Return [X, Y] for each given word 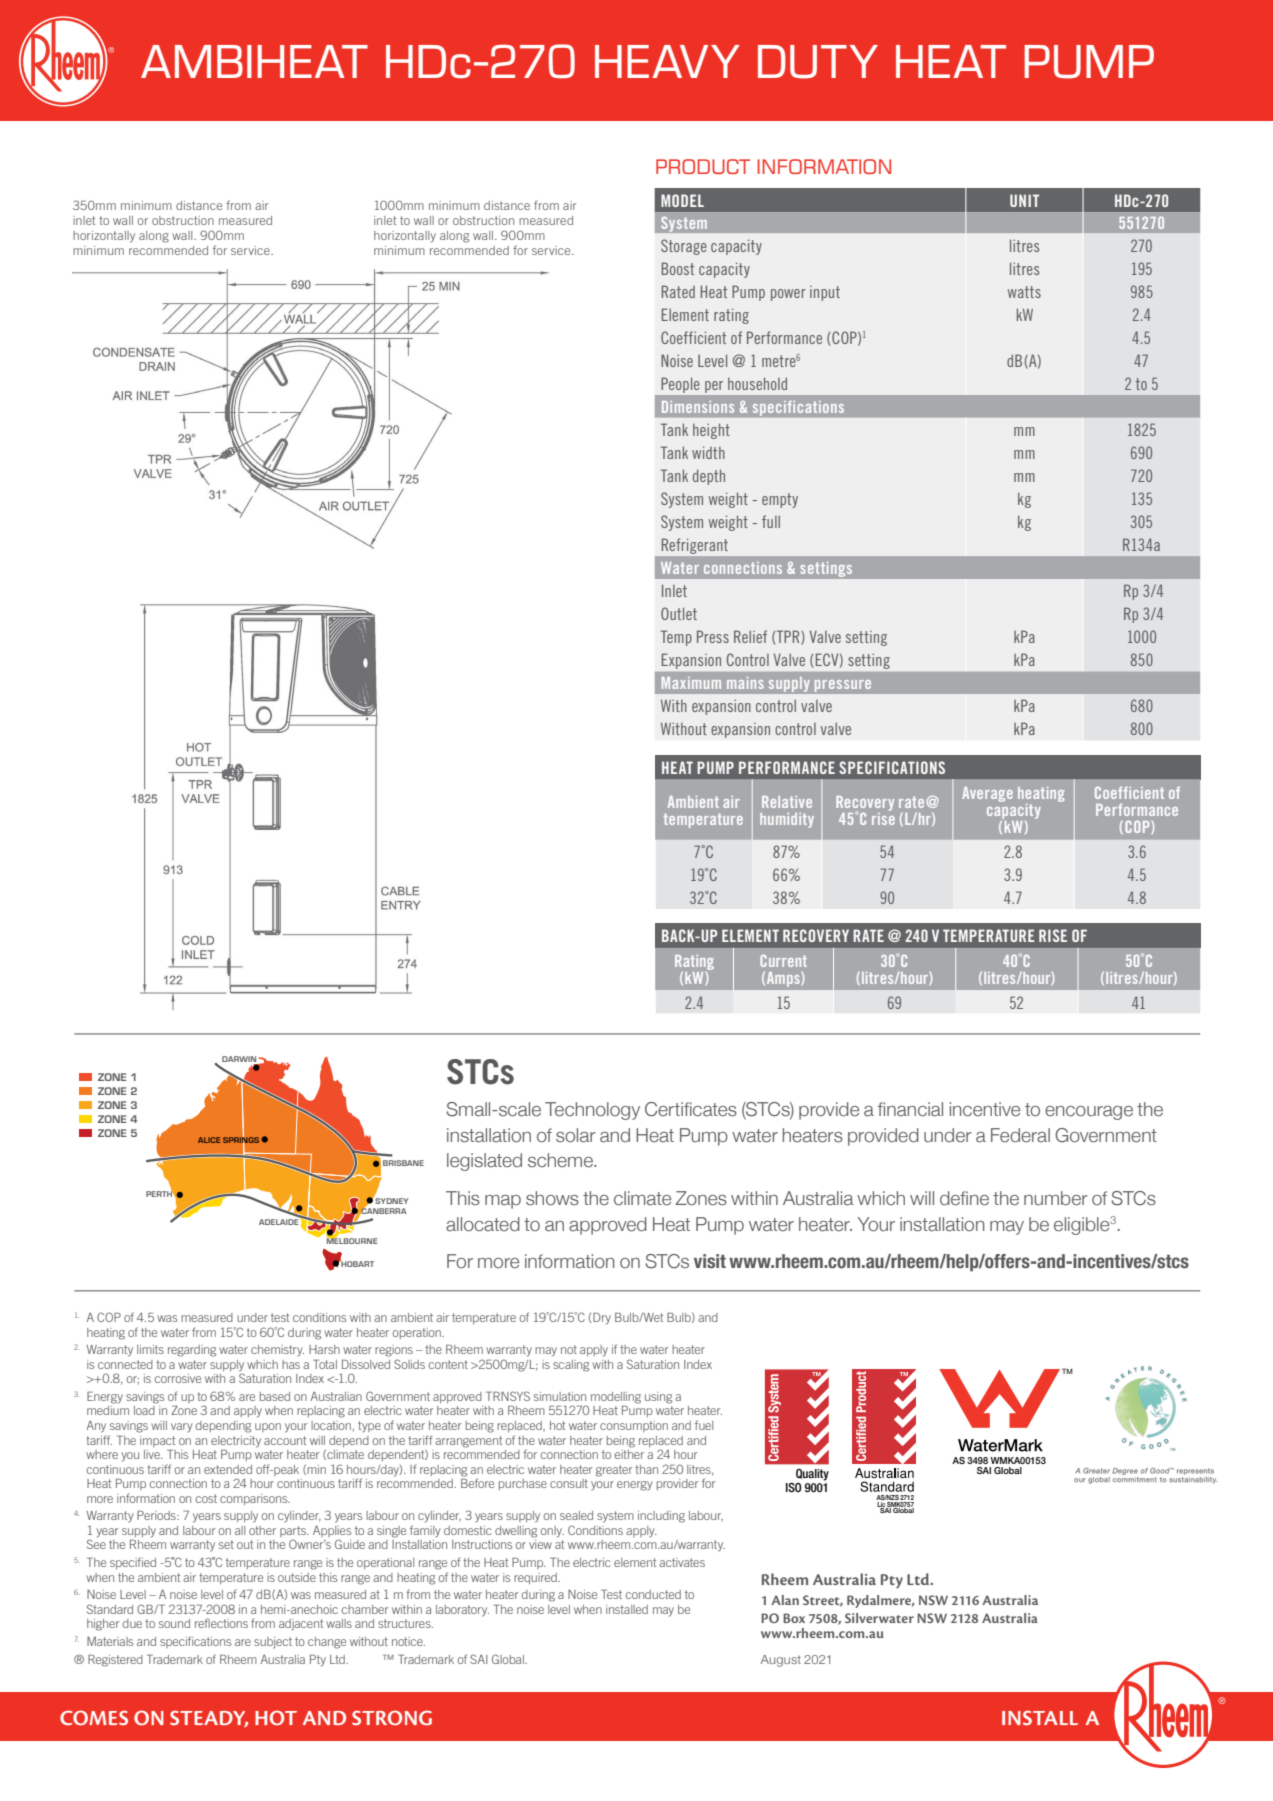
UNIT [1024, 200]
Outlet [679, 613]
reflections [221, 1623]
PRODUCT [703, 166]
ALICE [209, 1140]
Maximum [691, 683]
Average [987, 794]
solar [576, 1135]
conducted [653, 1594]
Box [794, 1618]
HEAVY [667, 61]
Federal [1020, 1135]
